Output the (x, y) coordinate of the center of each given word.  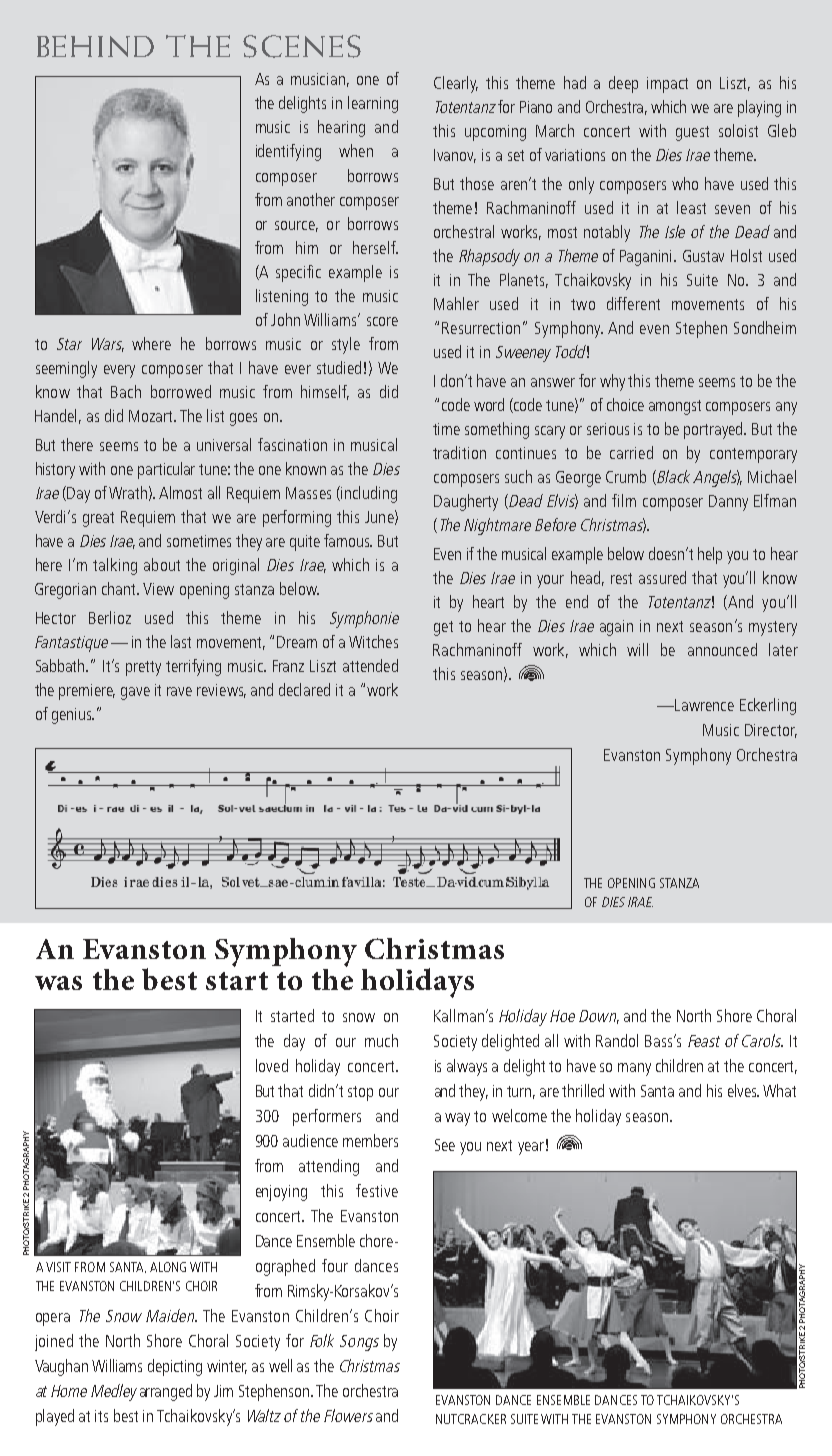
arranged (166, 1392)
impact (667, 85)
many (634, 1069)
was (58, 983)
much (381, 1040)
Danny (728, 503)
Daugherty (466, 502)
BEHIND (95, 46)
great (98, 519)
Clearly (456, 84)
